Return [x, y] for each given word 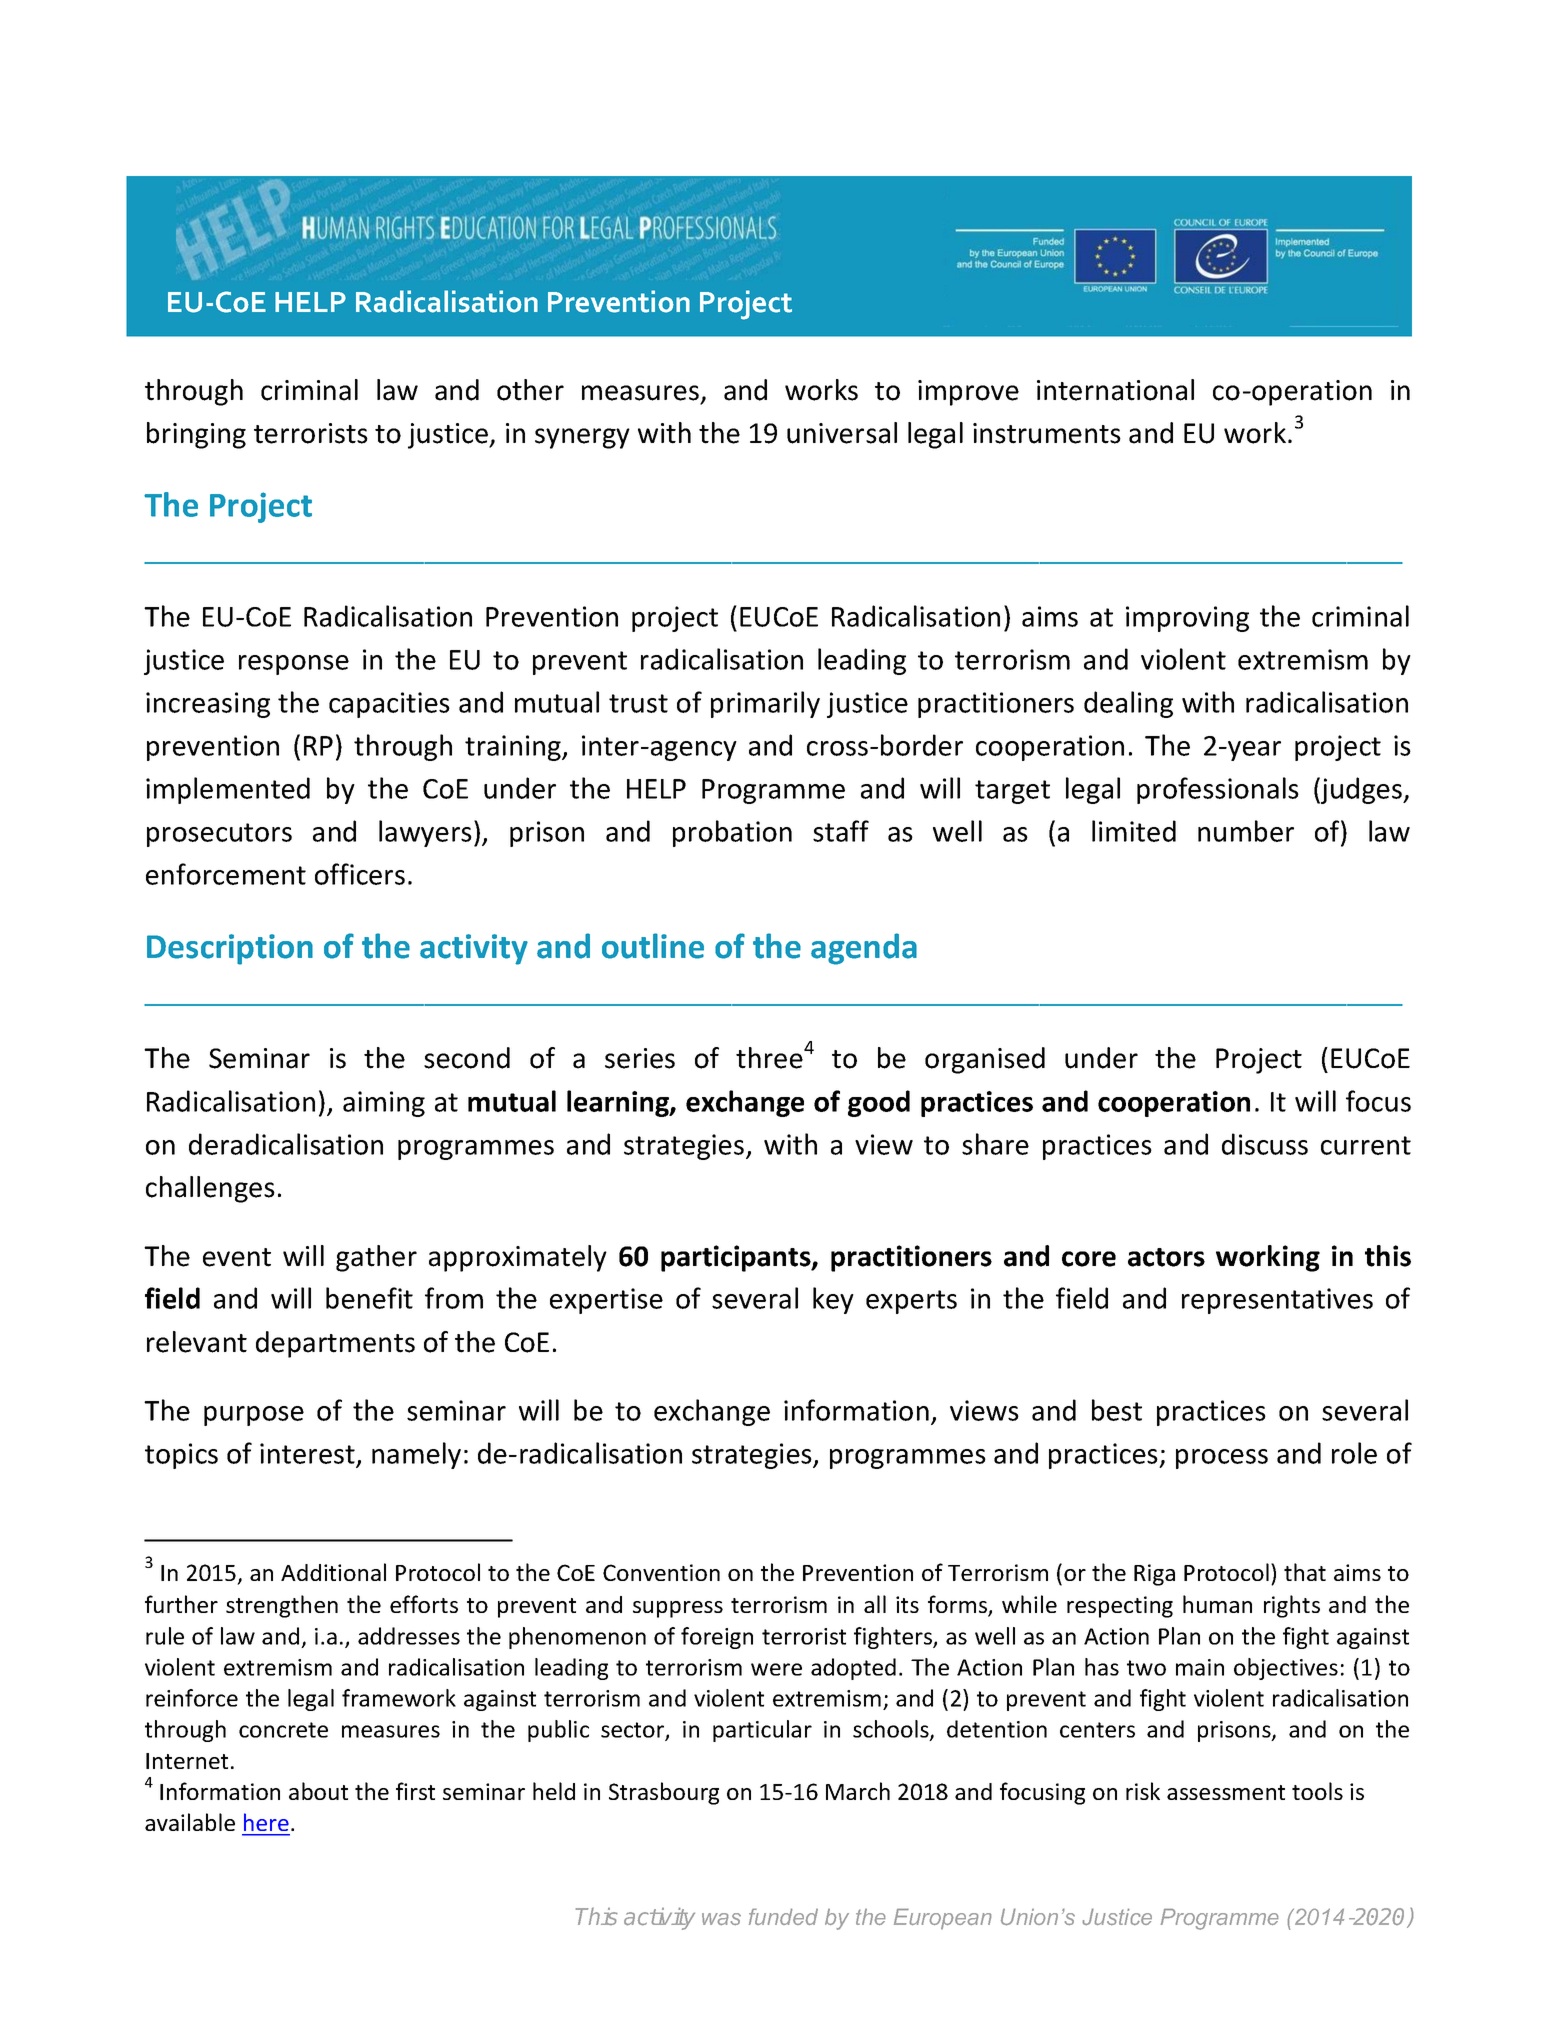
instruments [1047, 433]
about [318, 1791]
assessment [1226, 1792]
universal [842, 433]
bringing [196, 435]
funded [783, 1916]
